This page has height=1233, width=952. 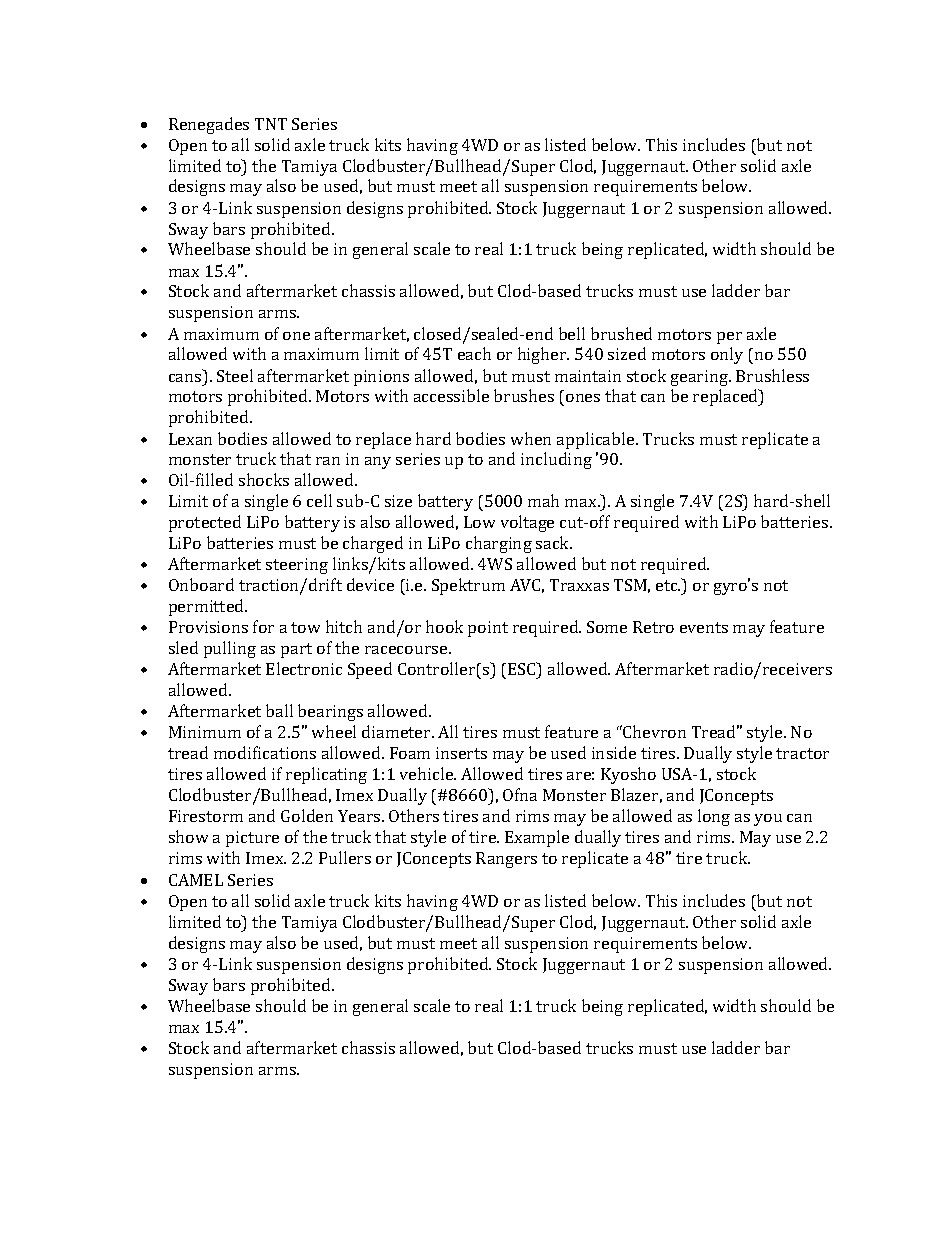 I want to click on Chevron, so click(x=653, y=731).
